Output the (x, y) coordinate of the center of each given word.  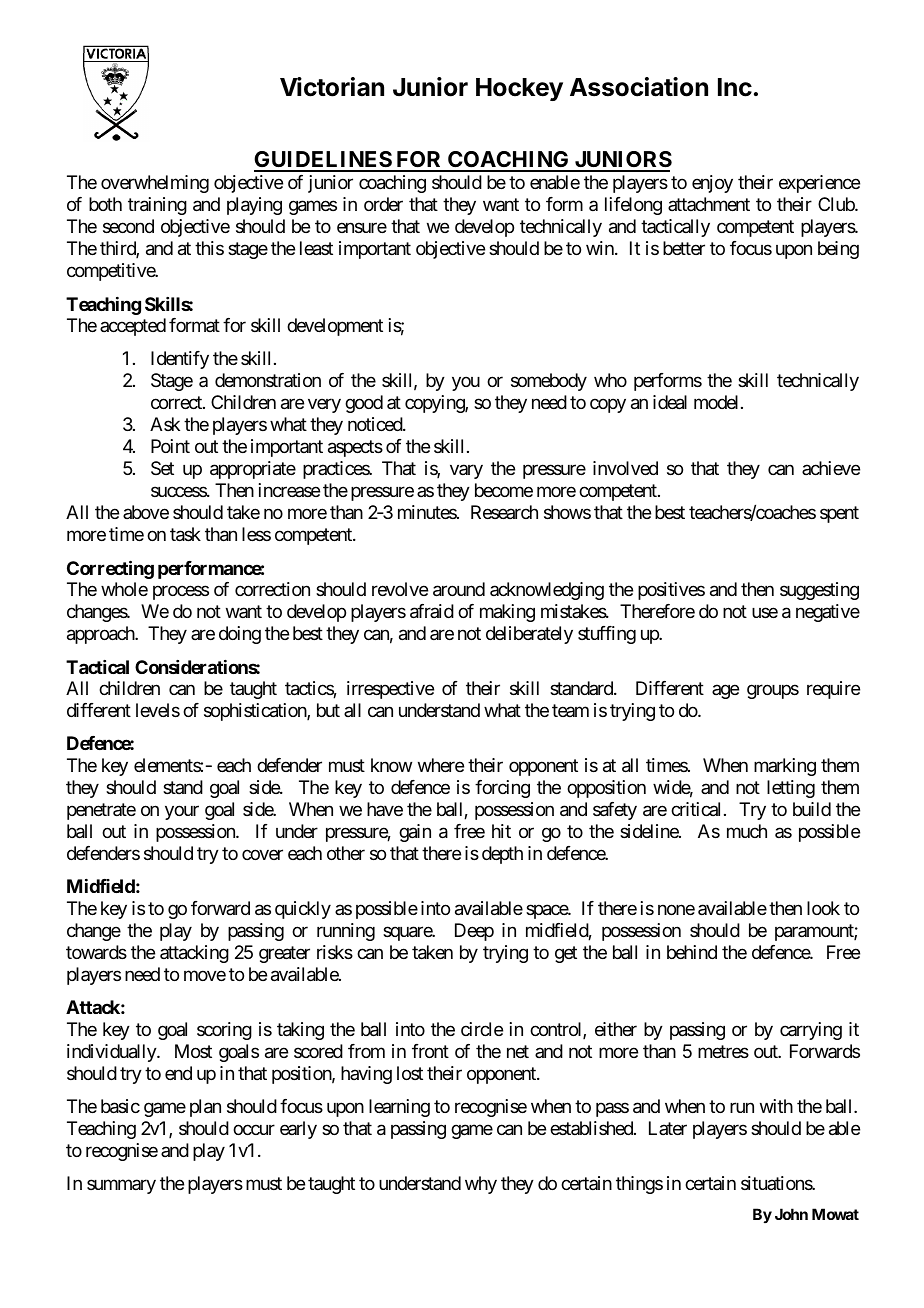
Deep (474, 932)
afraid (432, 611)
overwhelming (155, 184)
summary (121, 1187)
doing (240, 635)
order (383, 204)
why (481, 1185)
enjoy (712, 184)
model (718, 402)
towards (96, 952)
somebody (549, 382)
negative (828, 613)
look (823, 908)
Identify (180, 360)
